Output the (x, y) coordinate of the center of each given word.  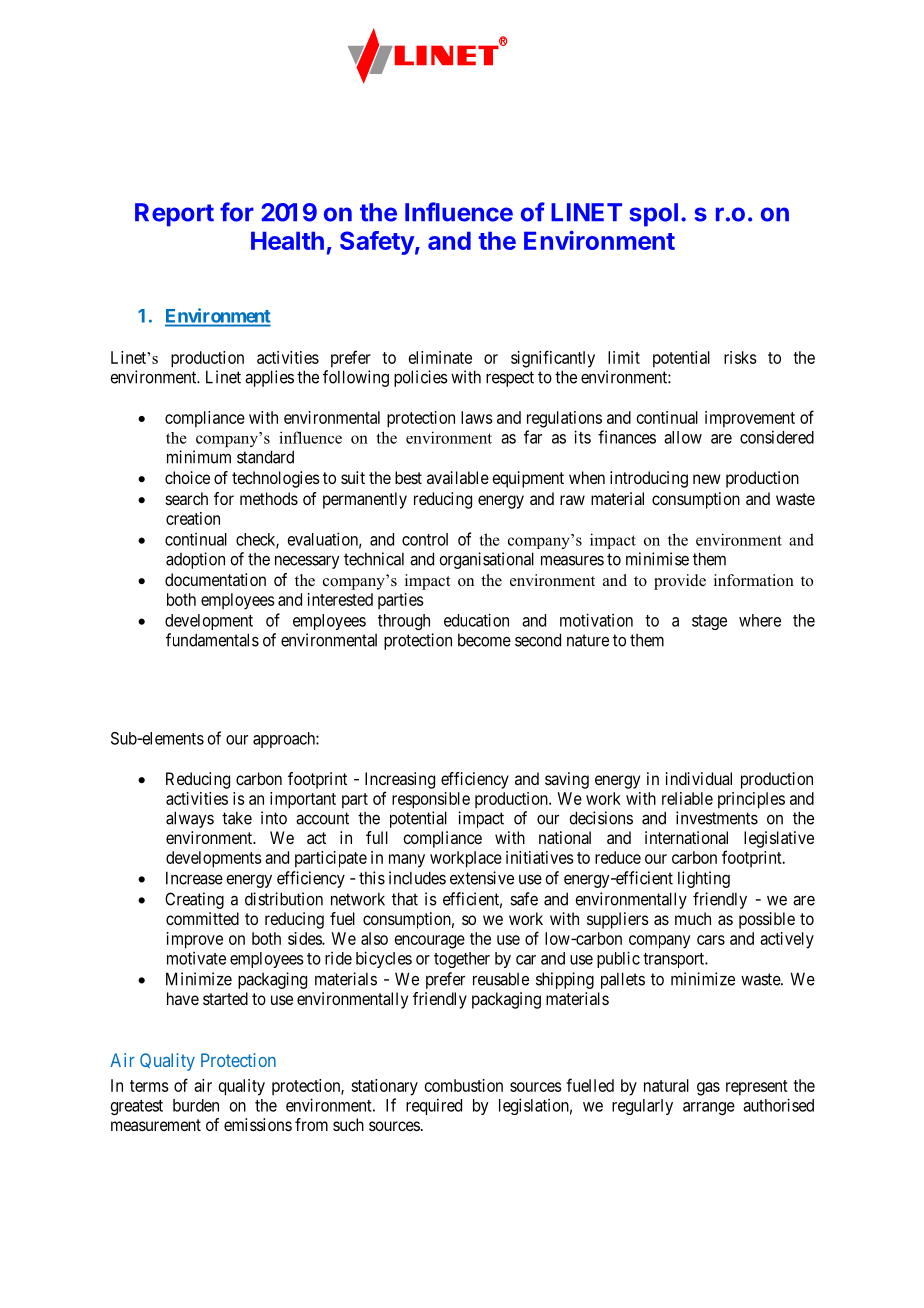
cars (711, 940)
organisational (486, 560)
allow (683, 437)
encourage (430, 942)
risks (740, 357)
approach (285, 740)
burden (196, 1105)
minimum (199, 457)
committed (202, 918)
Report (174, 215)
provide (680, 582)
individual (699, 778)
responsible (431, 800)
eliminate (440, 357)
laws (477, 417)
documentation (215, 579)
